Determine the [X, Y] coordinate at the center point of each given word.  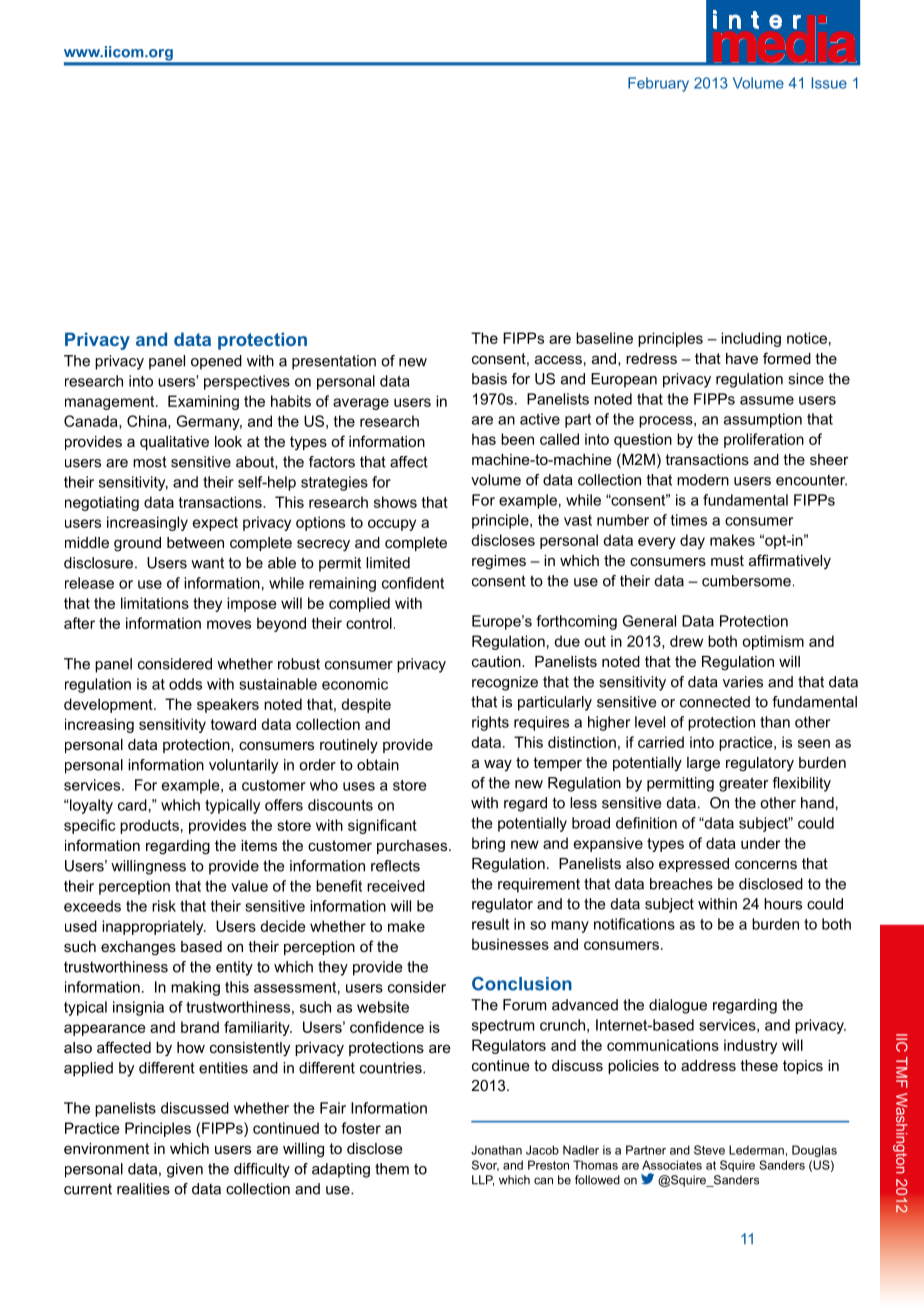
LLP [483, 1180]
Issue [829, 83]
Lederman [756, 1150]
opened [216, 362]
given [185, 1170]
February [658, 84]
